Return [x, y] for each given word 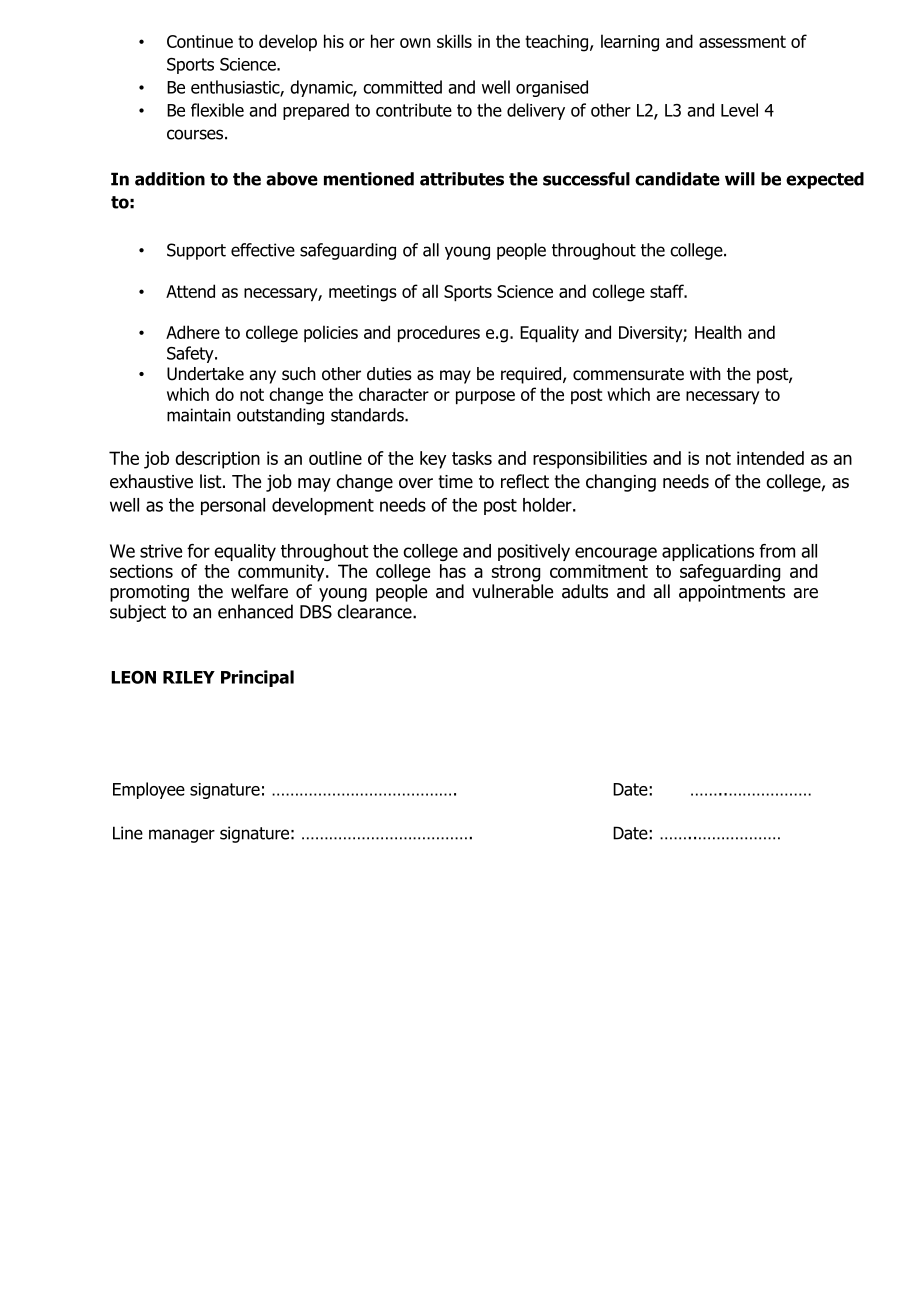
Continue [200, 41]
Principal [257, 678]
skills [454, 41]
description [217, 460]
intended [770, 458]
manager [182, 836]
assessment [742, 41]
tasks [472, 458]
